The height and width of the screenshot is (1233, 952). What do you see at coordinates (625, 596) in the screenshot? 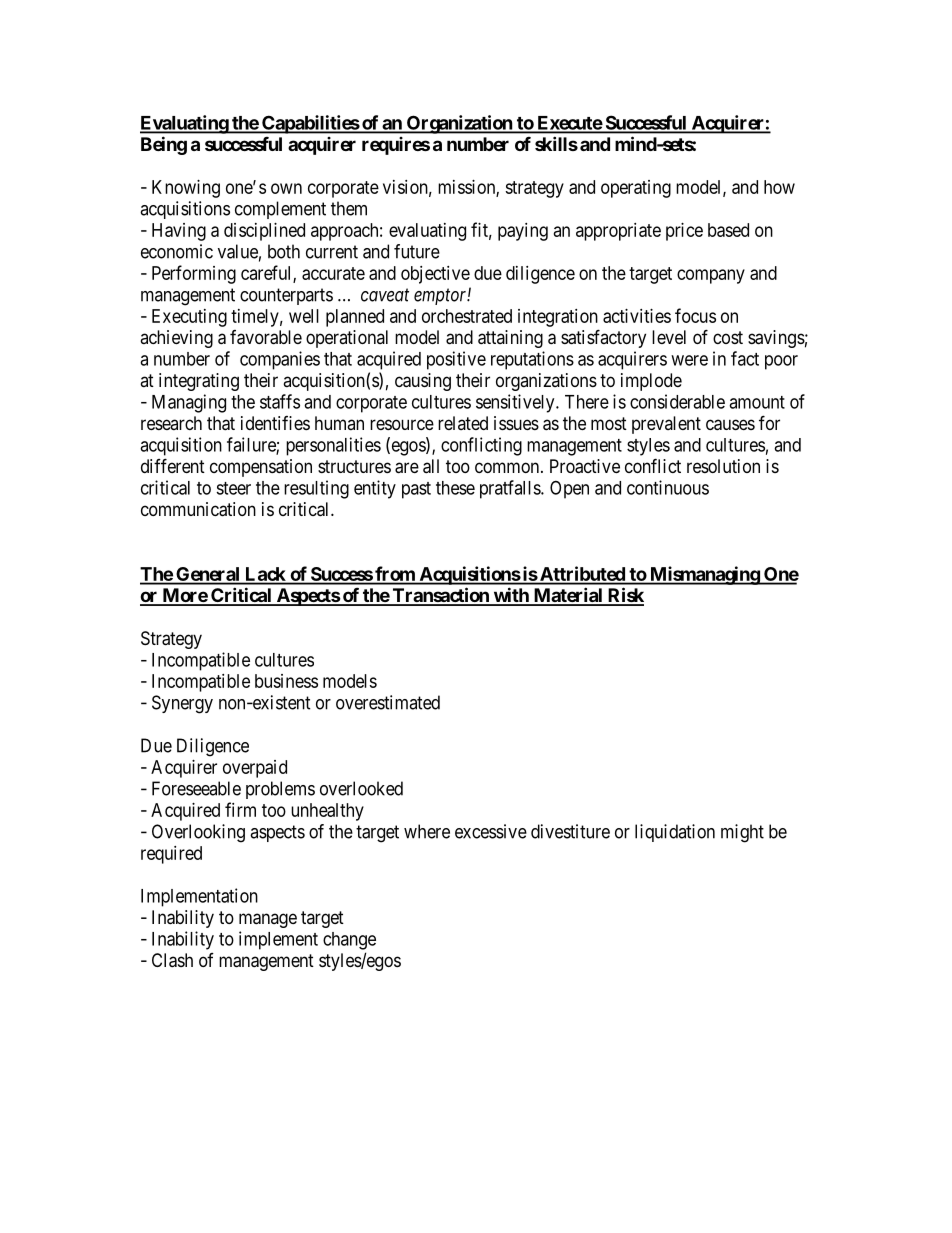
I see `Risk` at bounding box center [625, 596].
